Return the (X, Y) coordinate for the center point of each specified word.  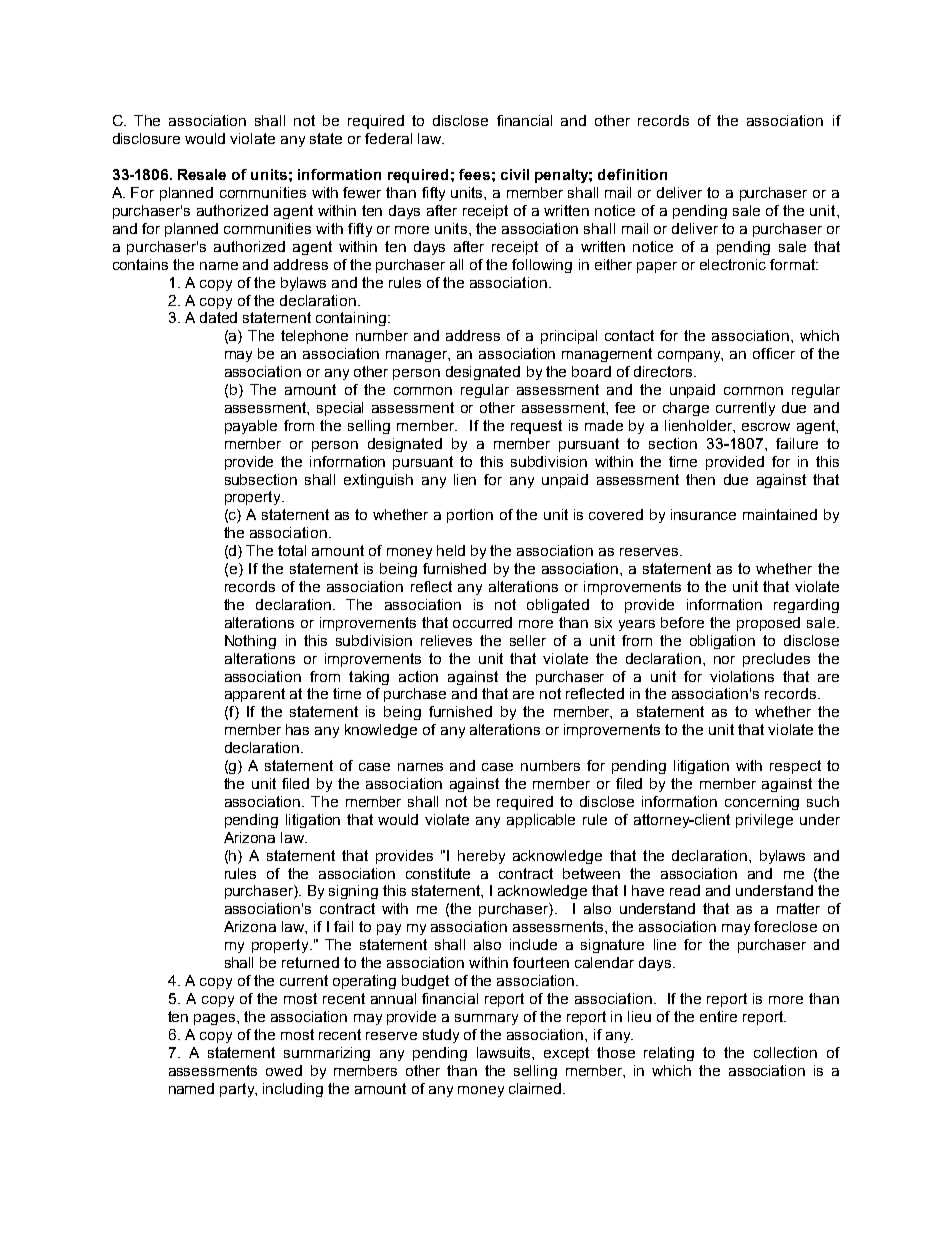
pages (216, 1019)
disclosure (146, 138)
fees (474, 174)
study (441, 1036)
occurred (482, 622)
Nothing (250, 642)
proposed (768, 624)
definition (632, 174)
